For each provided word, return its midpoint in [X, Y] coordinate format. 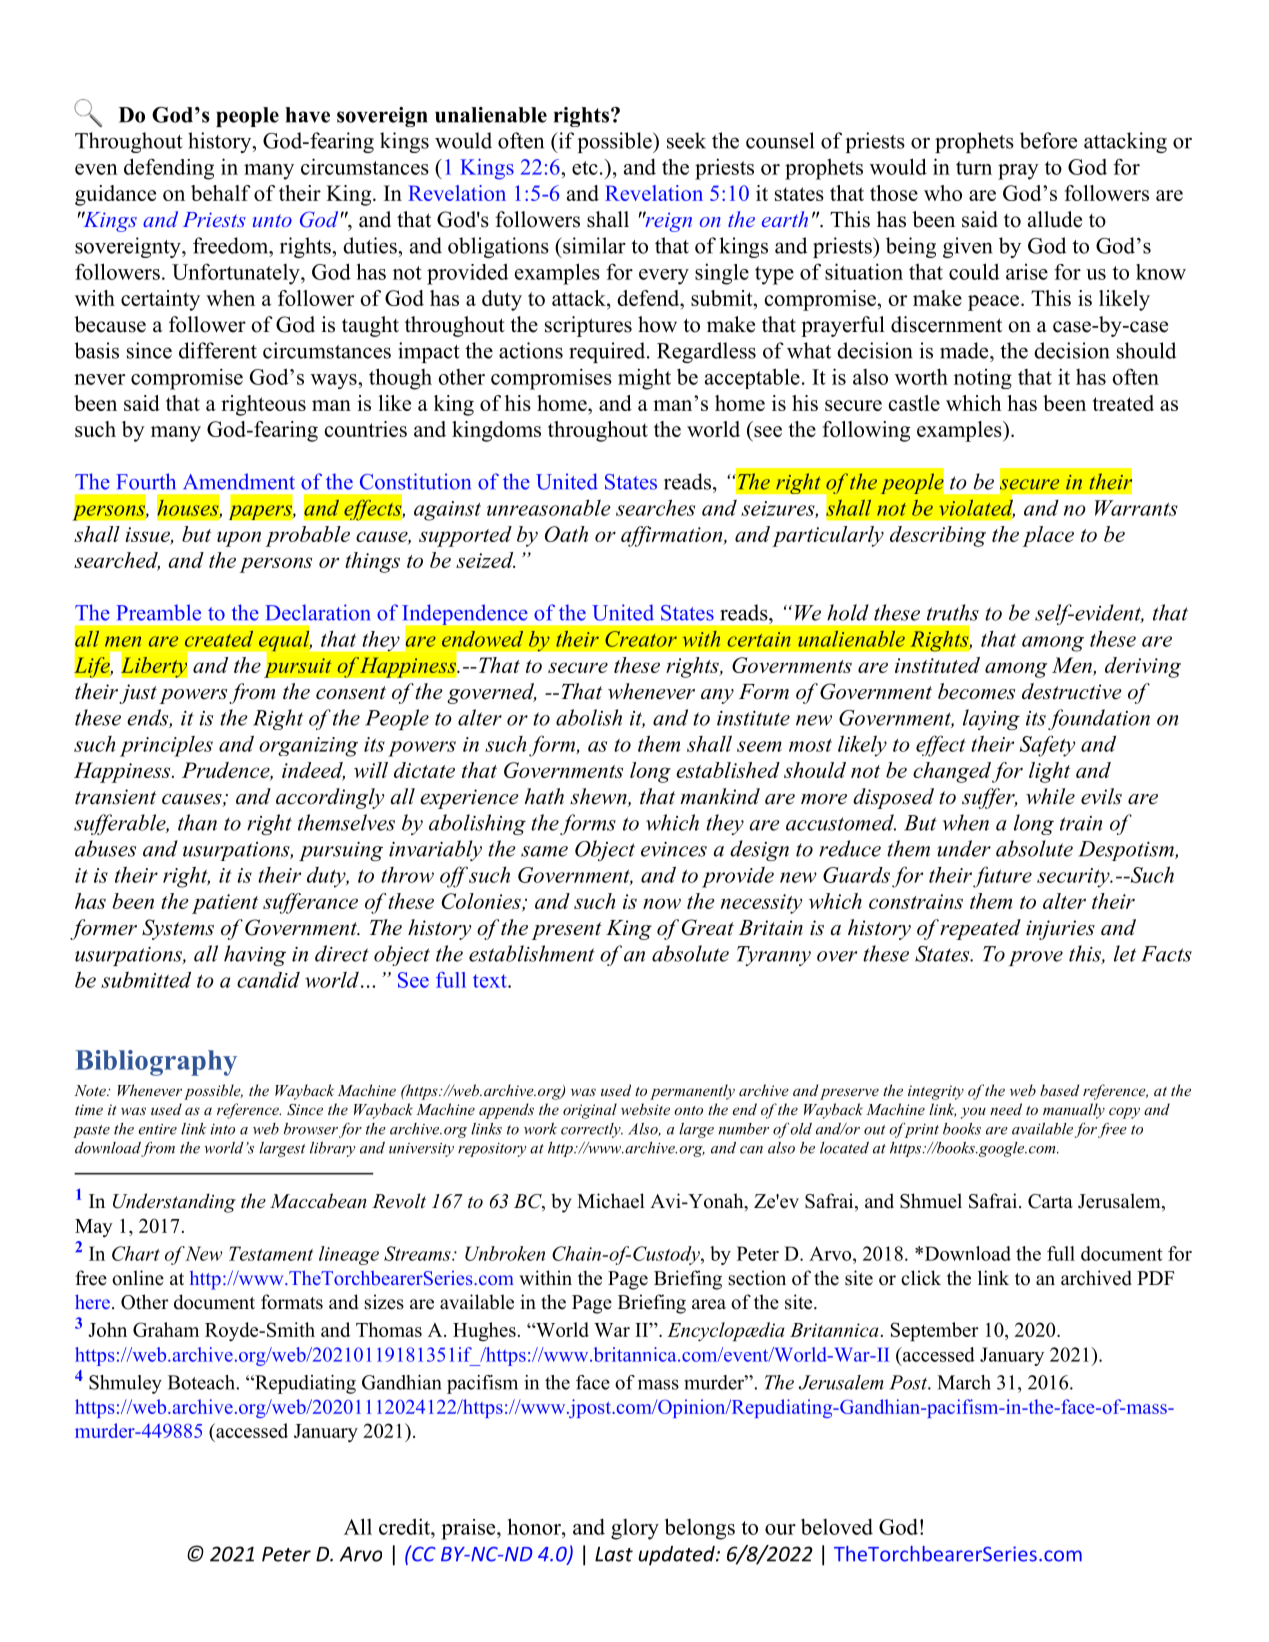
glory [635, 1529]
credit [406, 1526]
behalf [221, 193]
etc [585, 168]
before [1048, 140]
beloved [837, 1526]
